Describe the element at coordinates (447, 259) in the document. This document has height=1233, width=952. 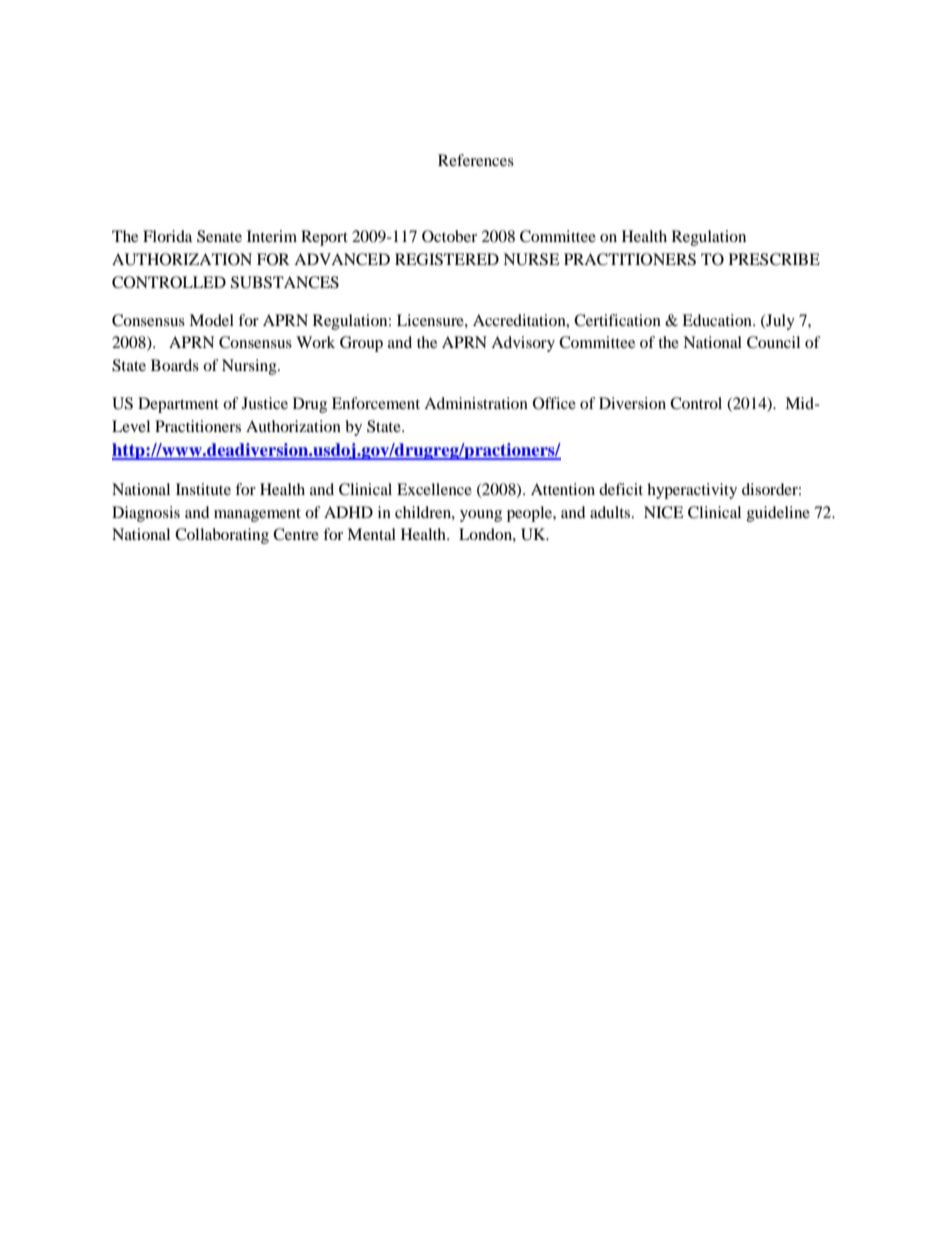
I see `REGISTERED` at that location.
